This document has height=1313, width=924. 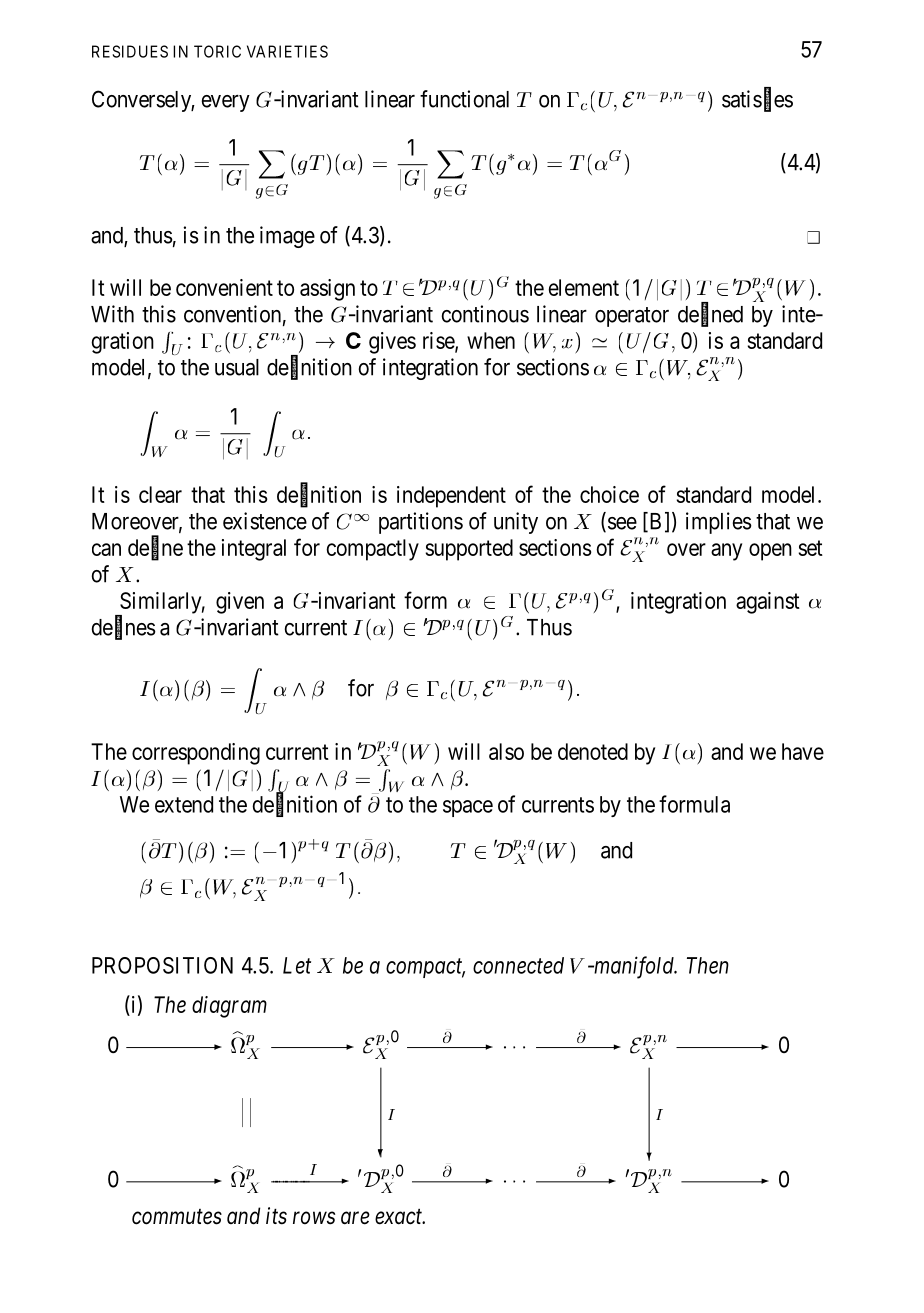 I want to click on every, so click(x=226, y=103).
